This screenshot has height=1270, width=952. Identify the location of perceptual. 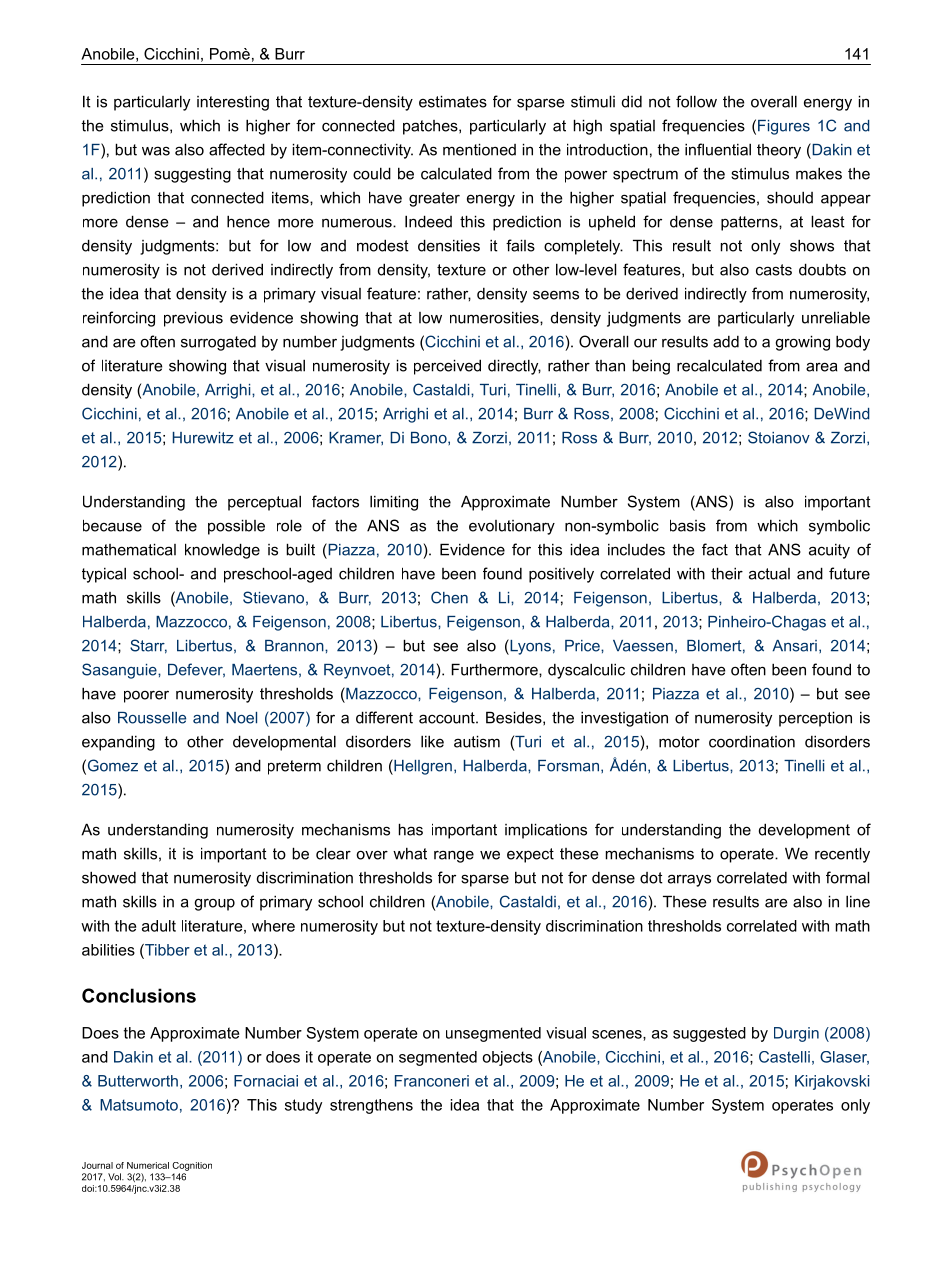
(264, 503).
